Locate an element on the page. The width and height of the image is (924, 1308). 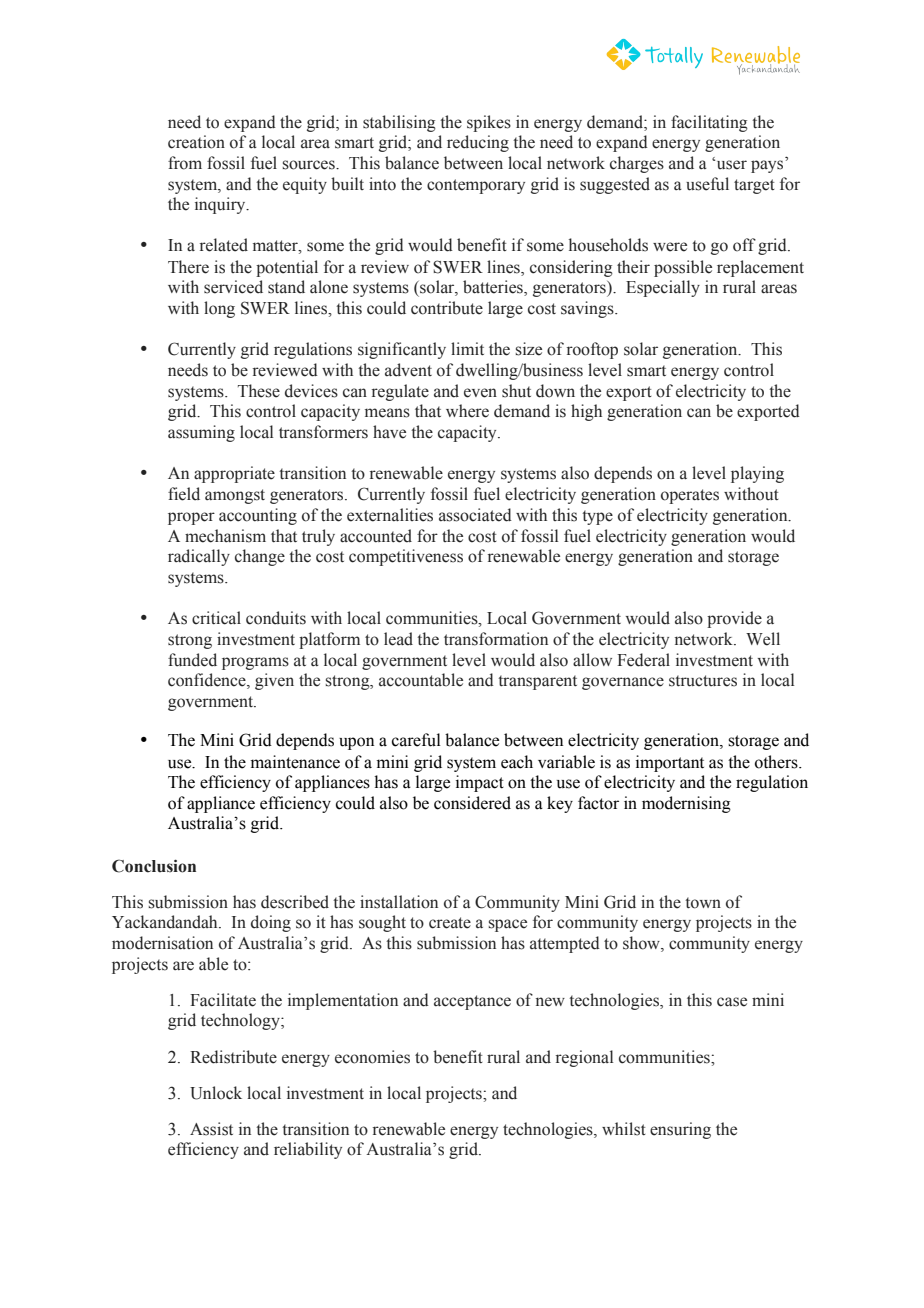
critical is located at coordinates (216, 618).
